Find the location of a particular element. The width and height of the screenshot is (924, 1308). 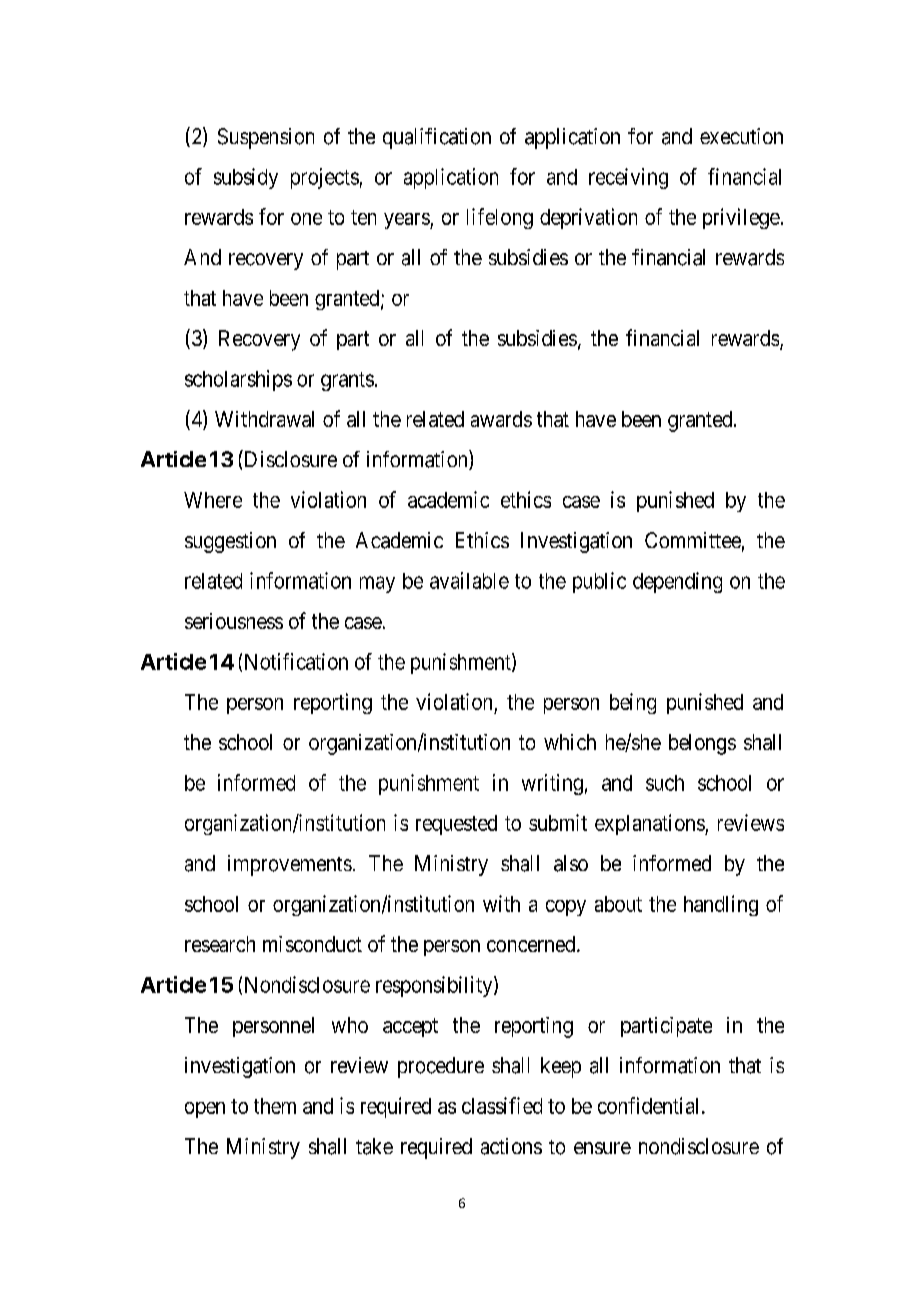

available is located at coordinates (469, 580).
